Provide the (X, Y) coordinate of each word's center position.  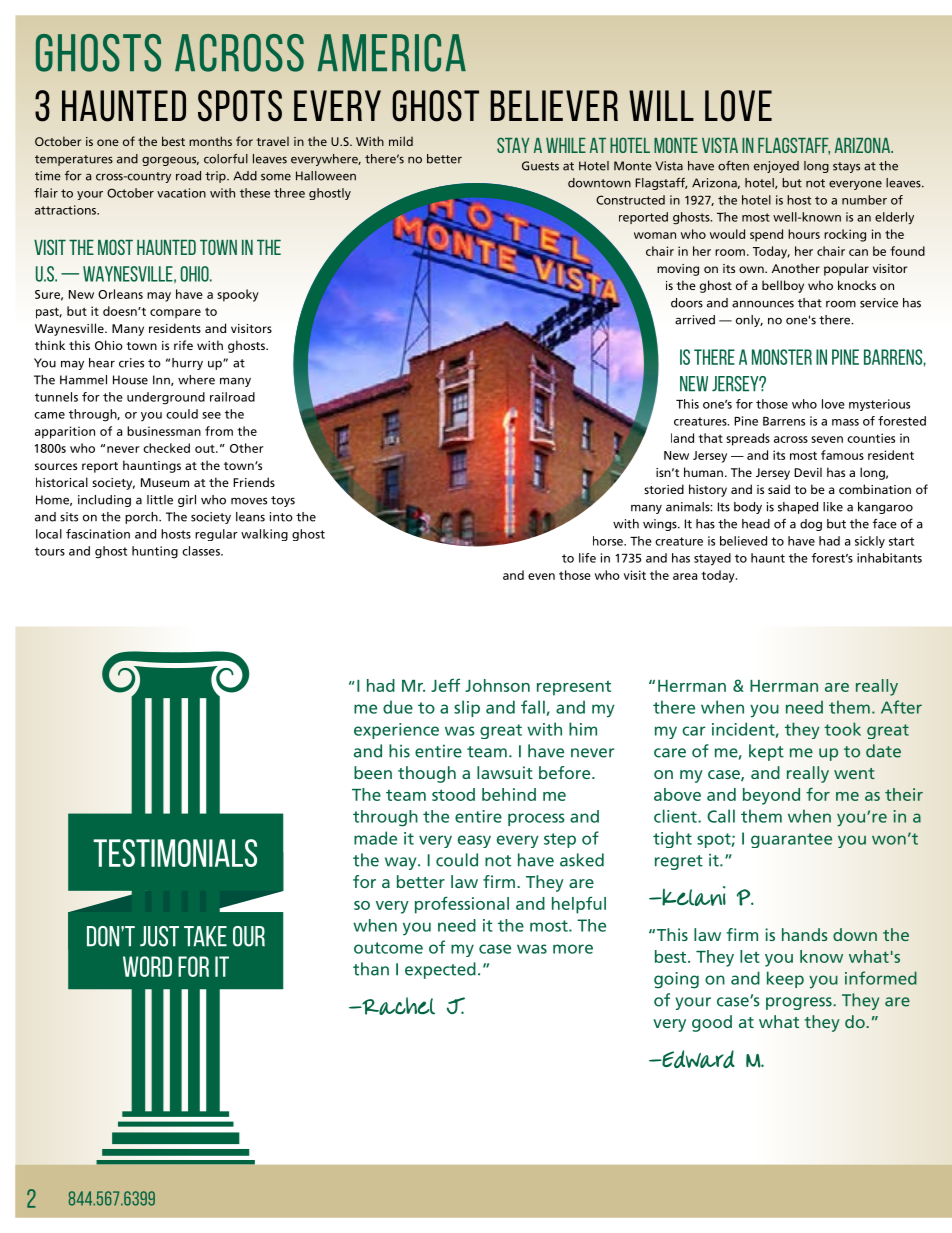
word (147, 966)
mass (845, 422)
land (682, 438)
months (210, 141)
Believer (554, 105)
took (842, 729)
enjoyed (776, 167)
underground (166, 398)
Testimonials (175, 853)
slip (467, 708)
